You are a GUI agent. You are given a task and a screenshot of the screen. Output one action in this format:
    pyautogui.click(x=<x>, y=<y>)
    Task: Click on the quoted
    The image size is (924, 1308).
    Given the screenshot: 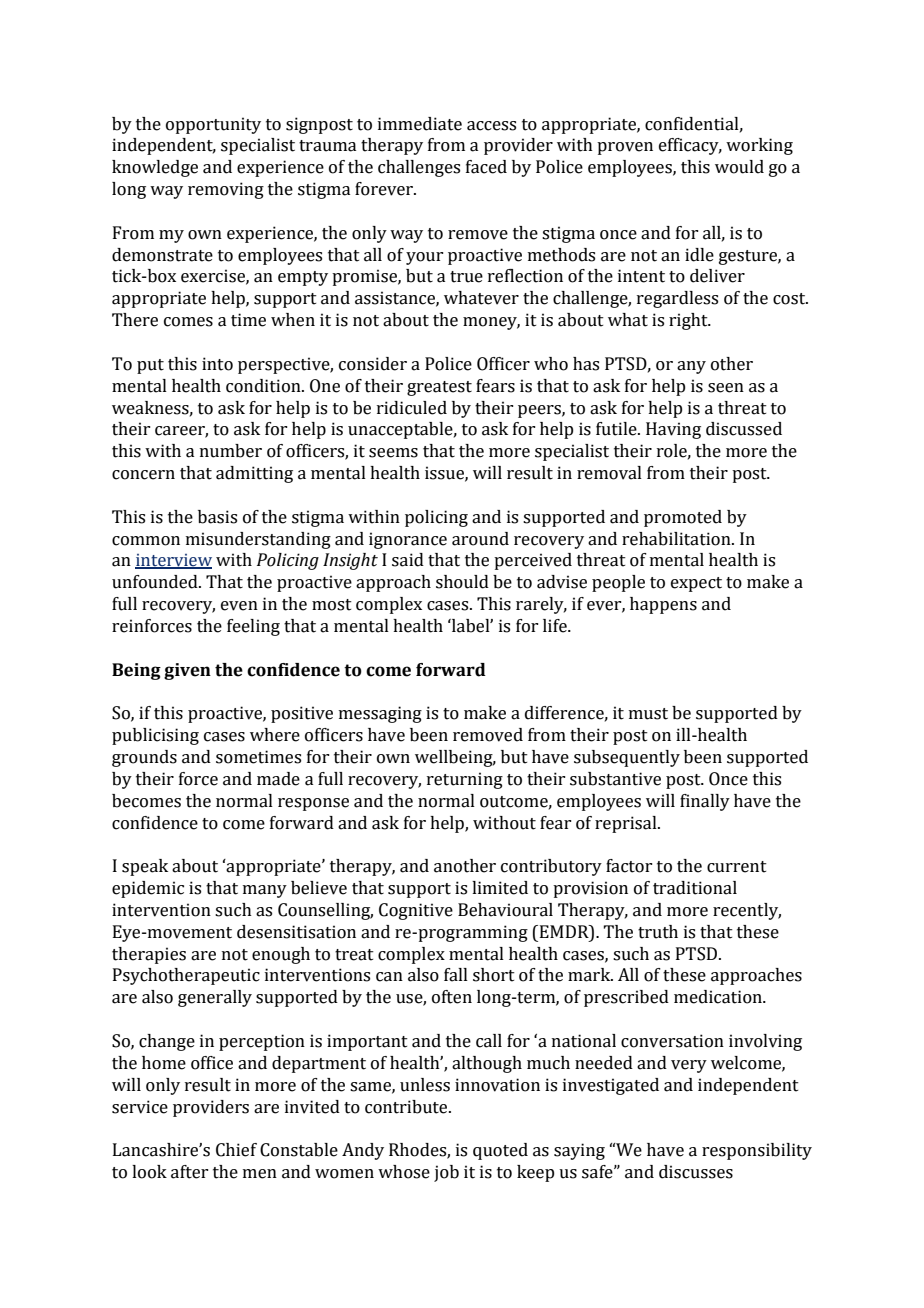 What is the action you would take?
    pyautogui.click(x=500, y=1151)
